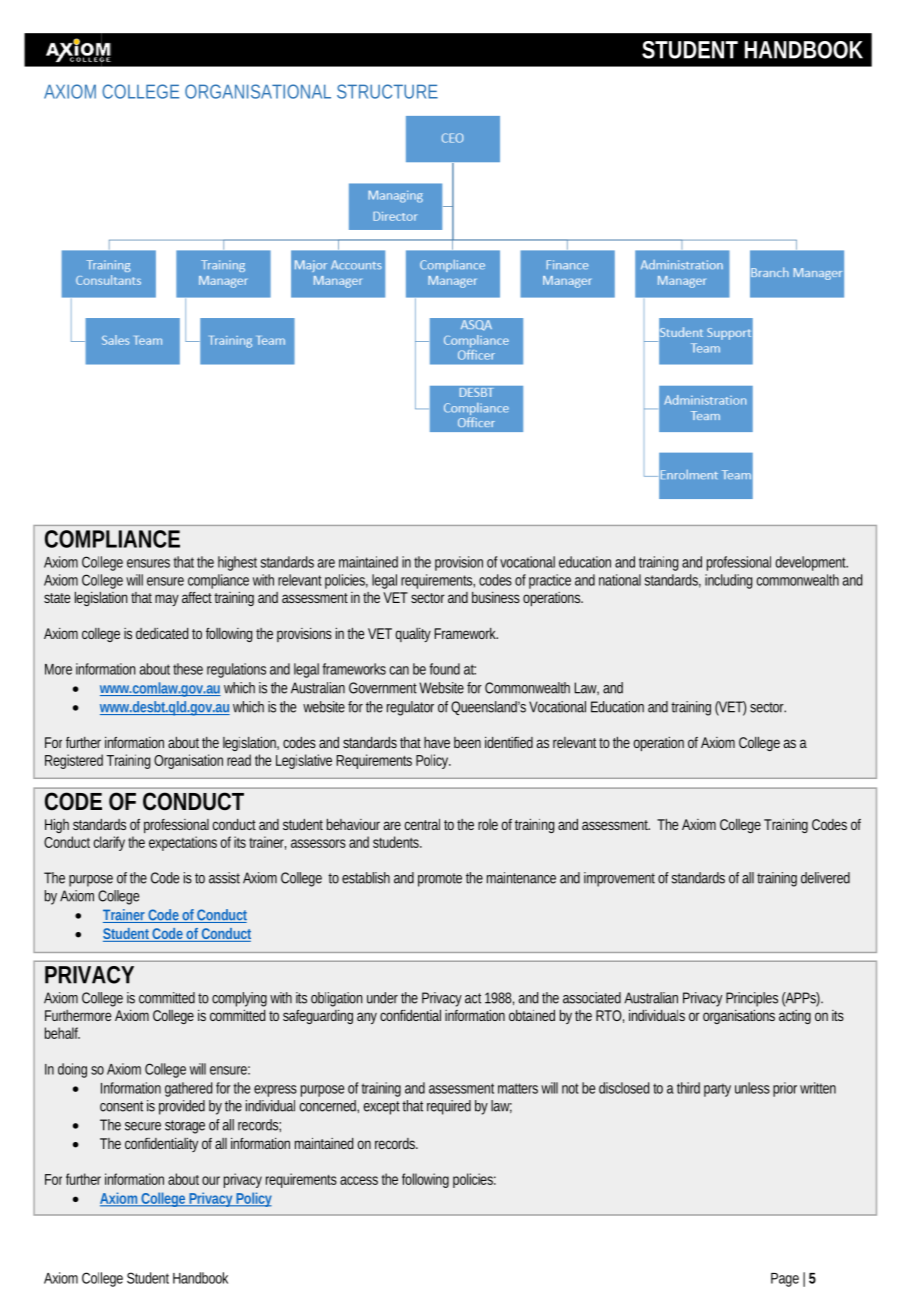 Image resolution: width=924 pixels, height=1308 pixels. What do you see at coordinates (359, 1180) in the image?
I see `access` at bounding box center [359, 1180].
